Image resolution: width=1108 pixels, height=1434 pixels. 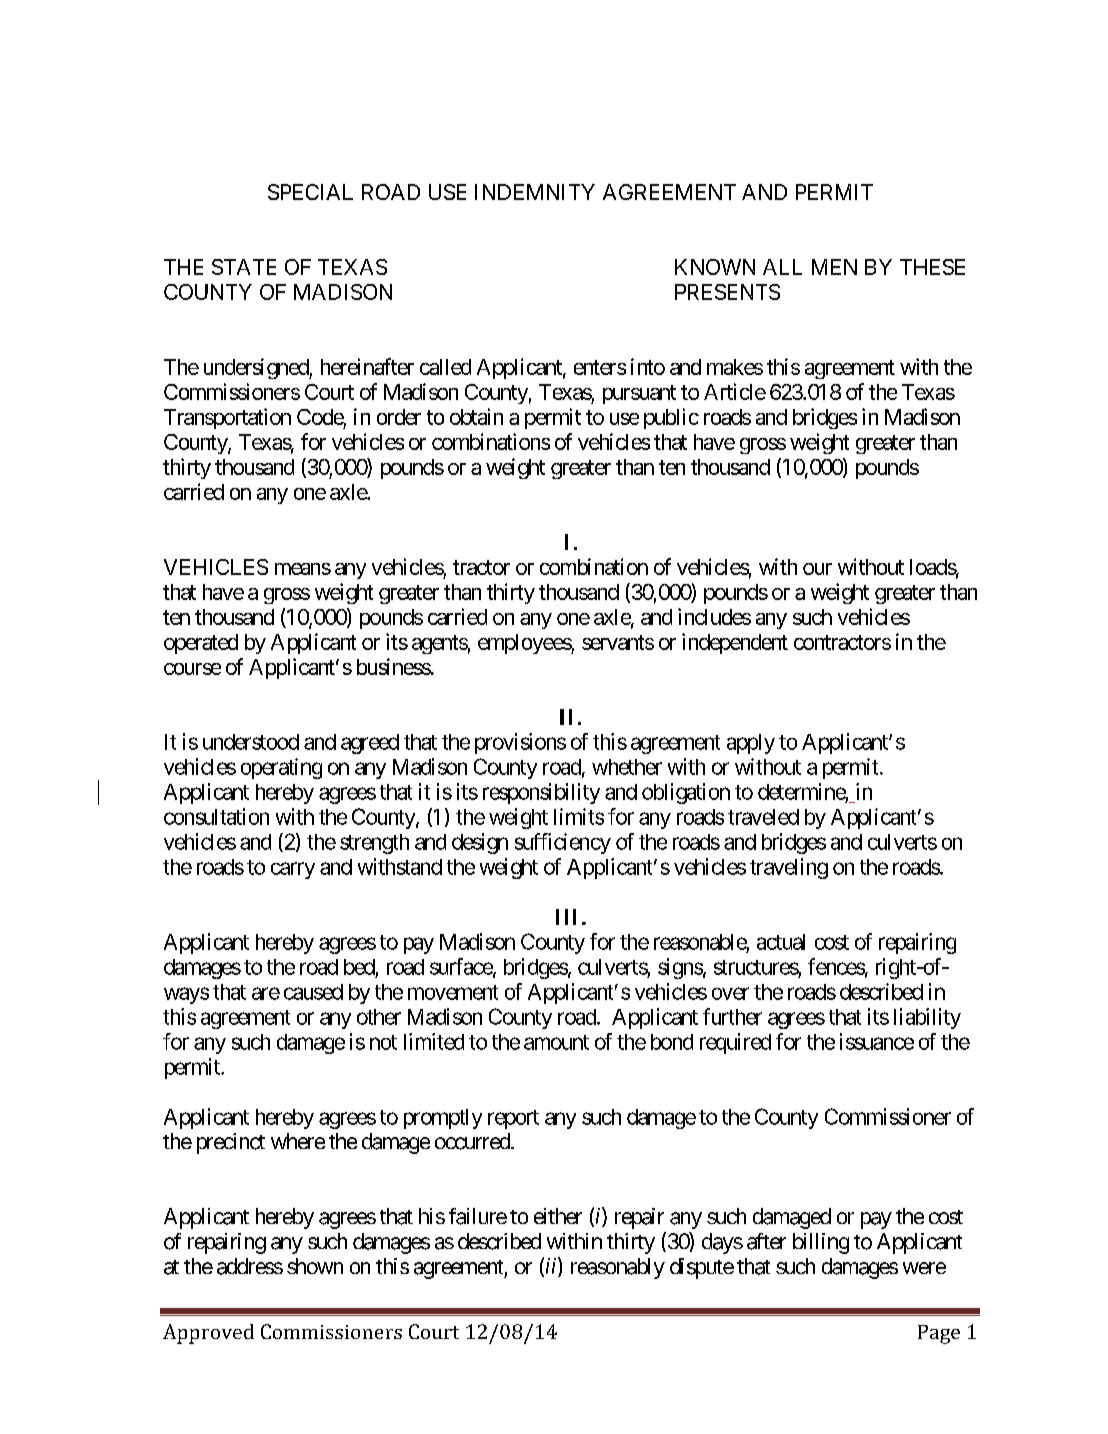 I want to click on understood, so click(x=251, y=742).
